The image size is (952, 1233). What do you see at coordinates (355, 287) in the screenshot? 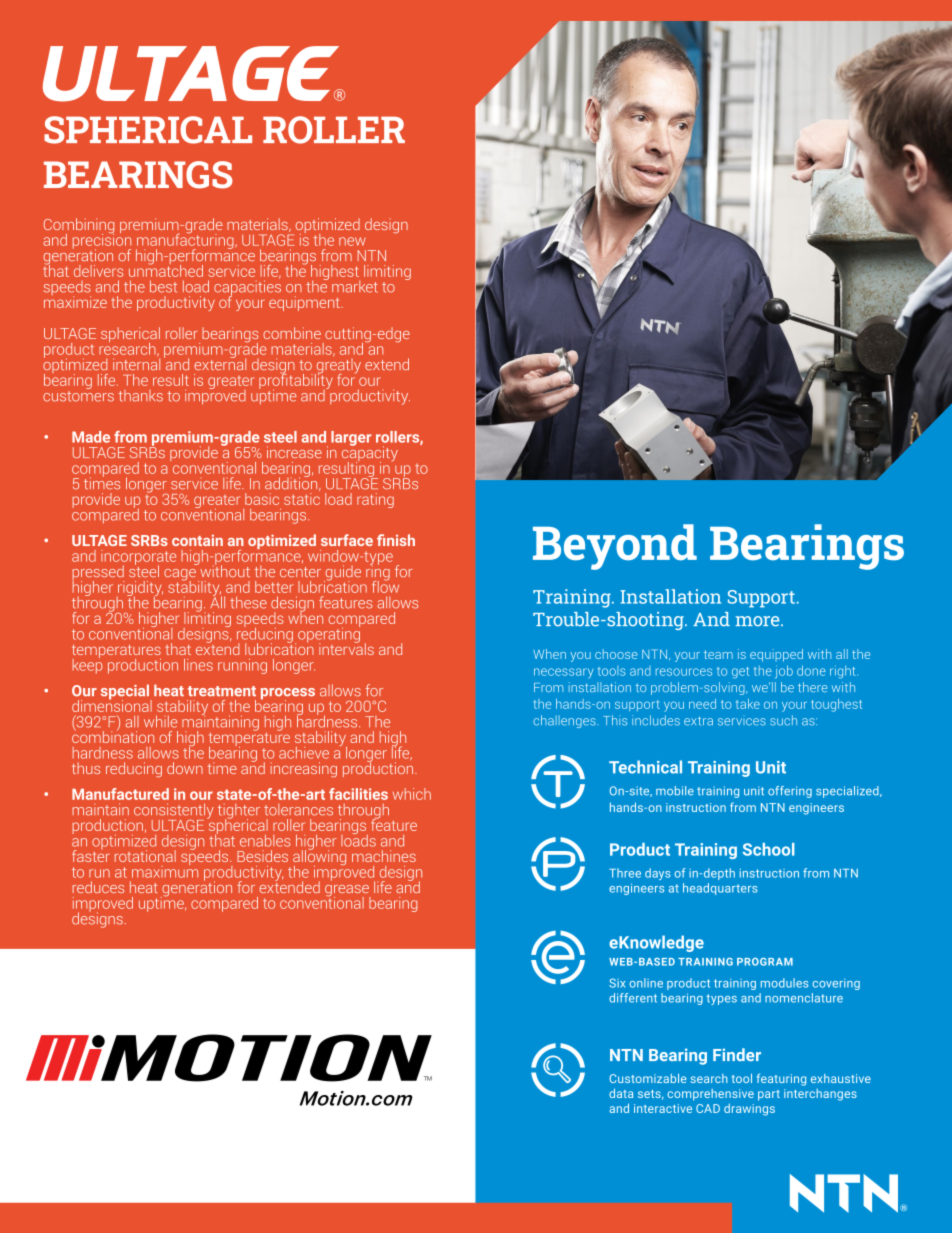
I see `market` at bounding box center [355, 287].
